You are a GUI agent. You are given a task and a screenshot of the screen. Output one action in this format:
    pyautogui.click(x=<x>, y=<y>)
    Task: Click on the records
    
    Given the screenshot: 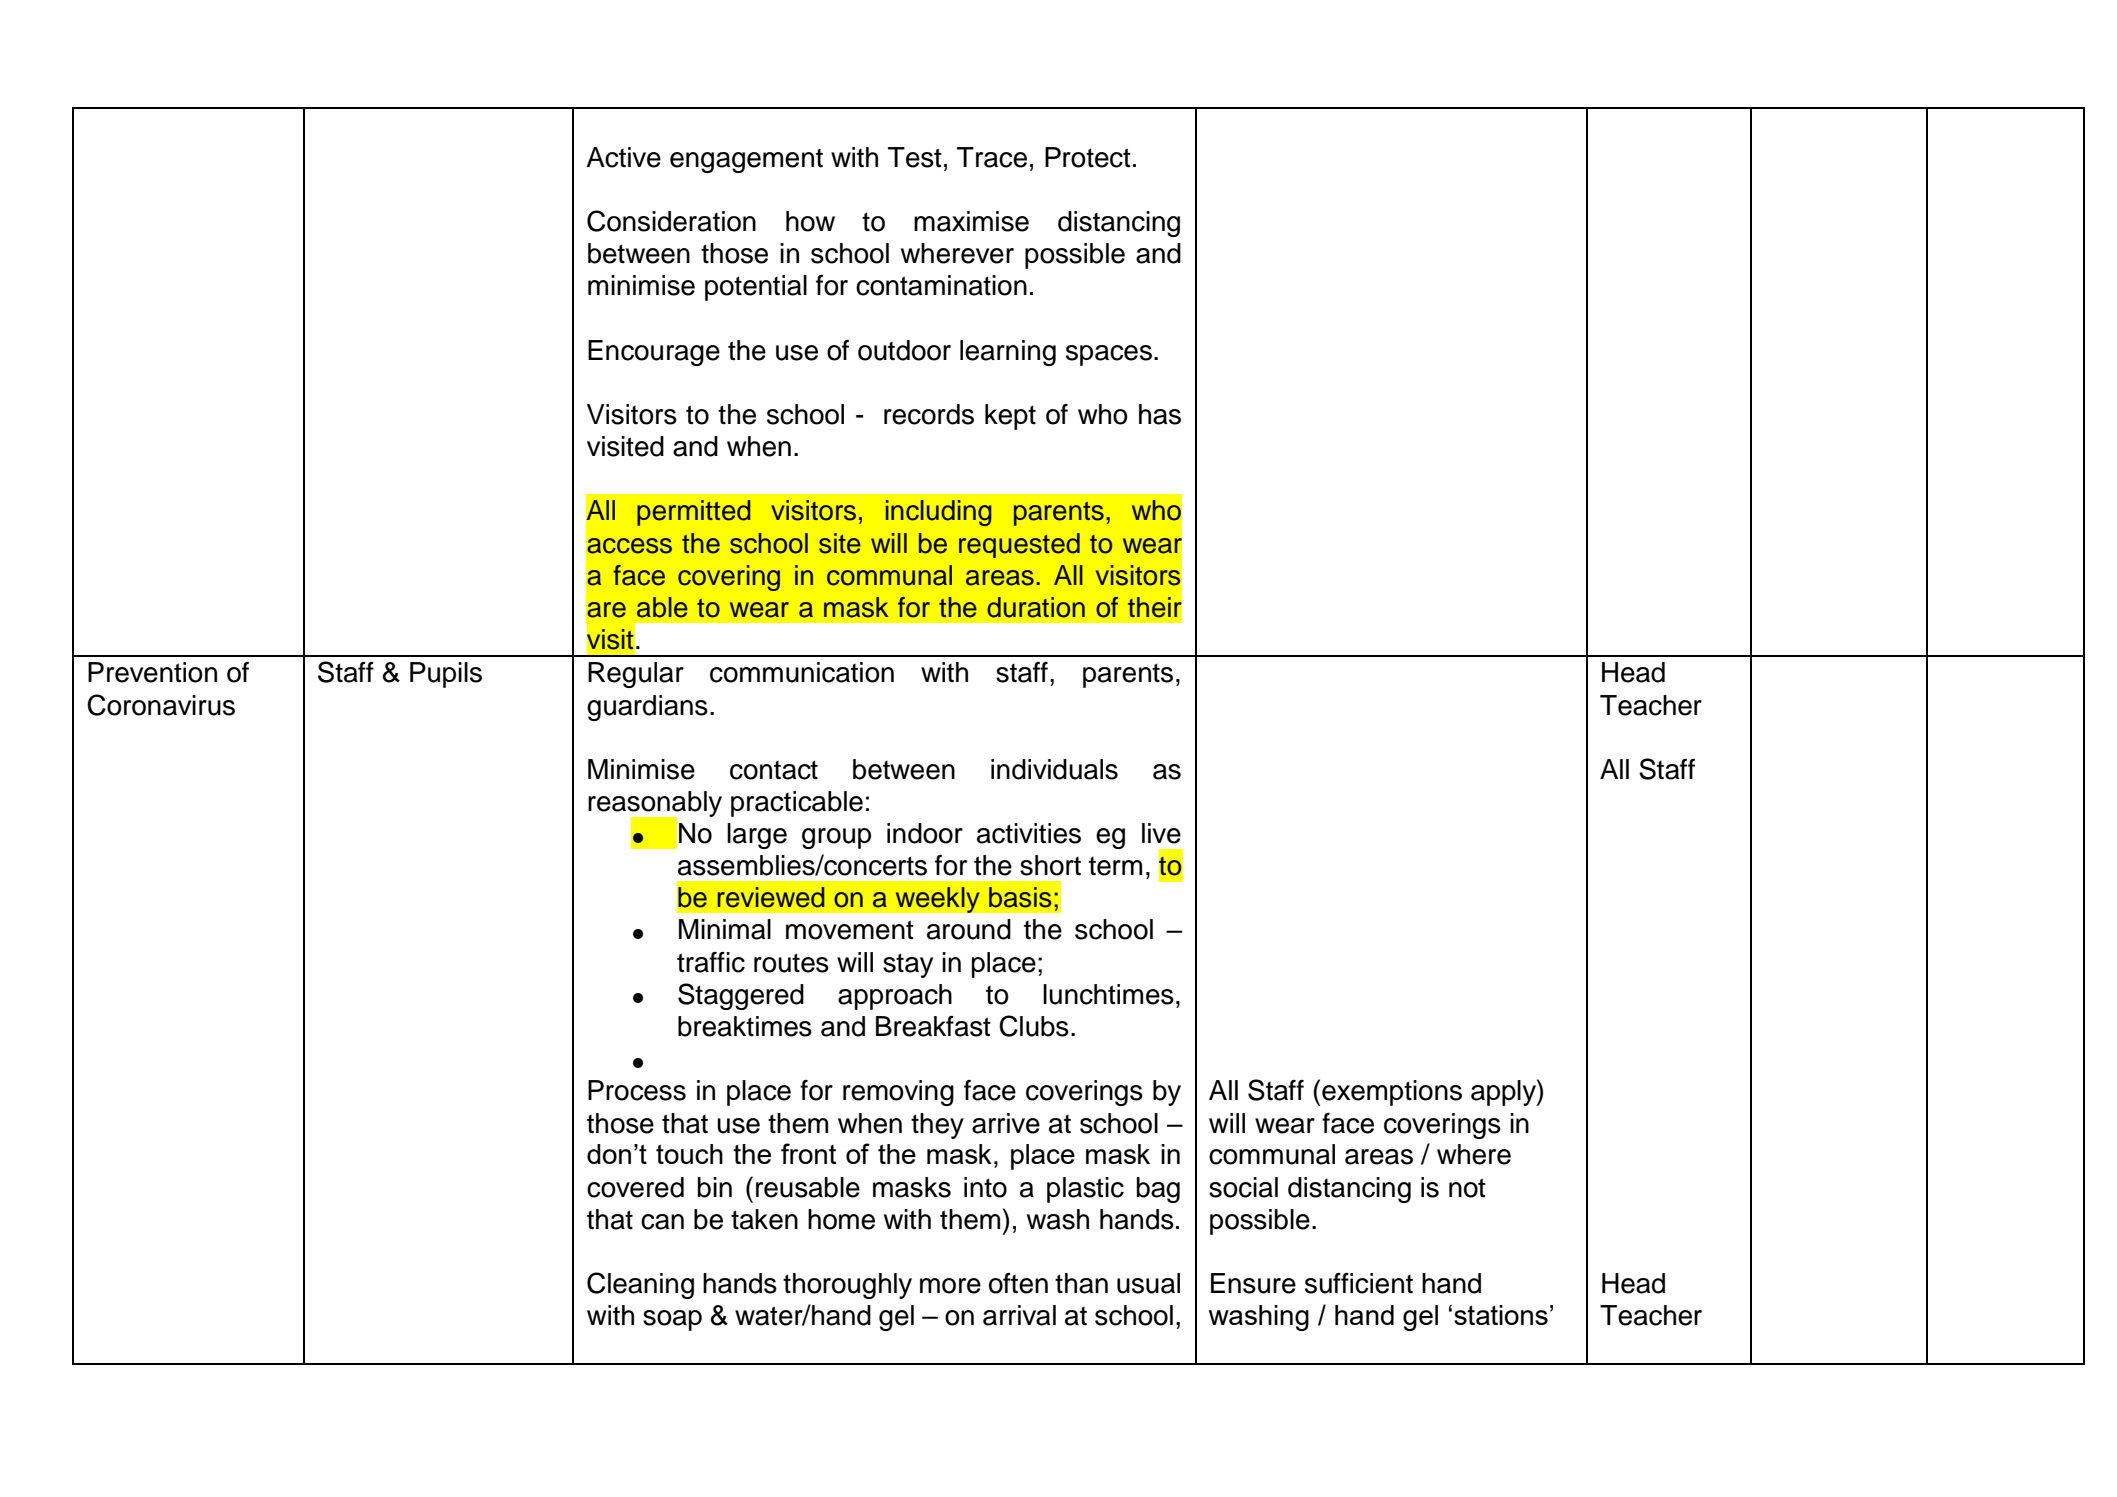 What is the action you would take?
    pyautogui.click(x=929, y=414)
